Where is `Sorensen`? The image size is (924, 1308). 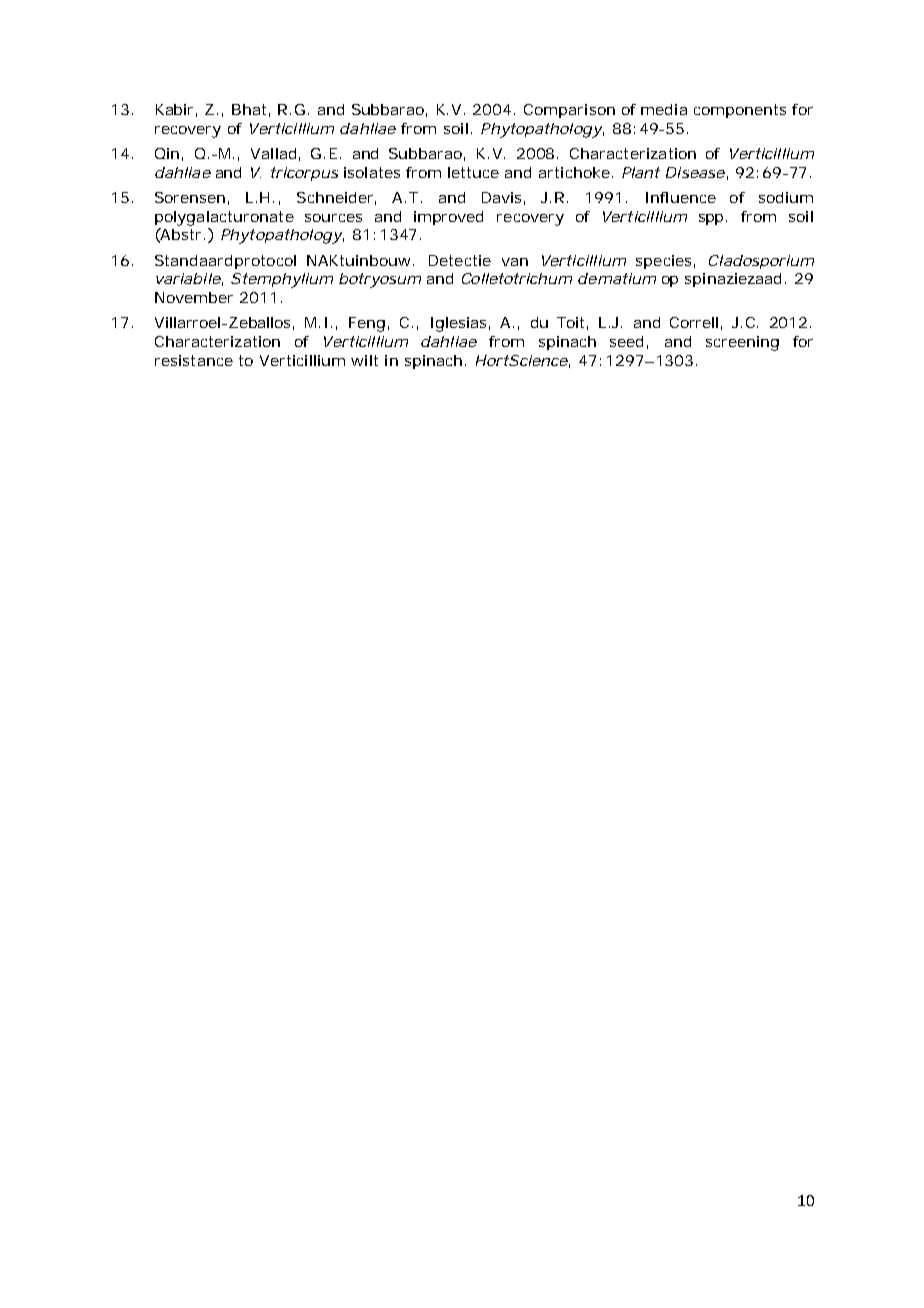
Sorensen is located at coordinates (192, 198).
